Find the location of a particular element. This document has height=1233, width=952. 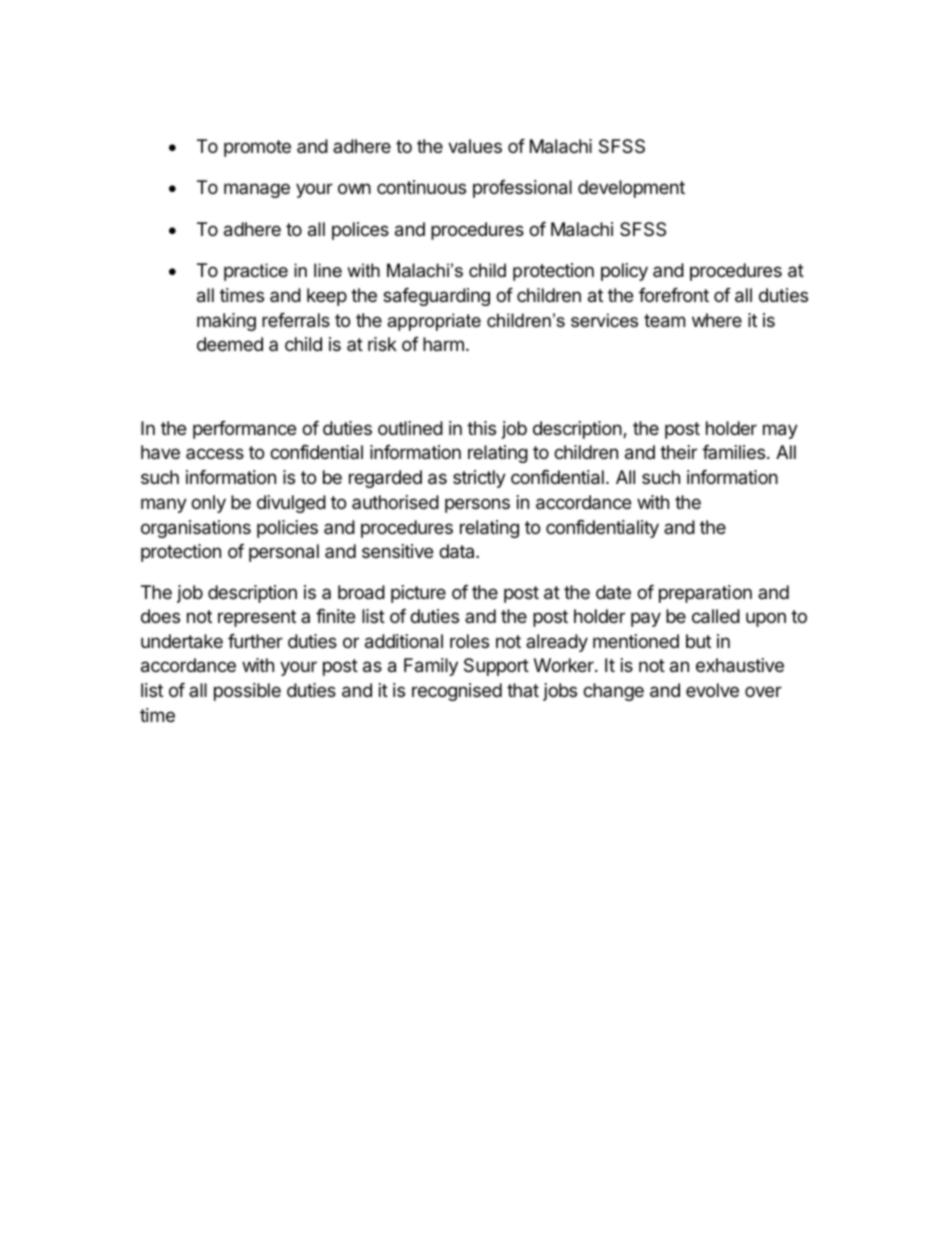

Support is located at coordinates (496, 667).
